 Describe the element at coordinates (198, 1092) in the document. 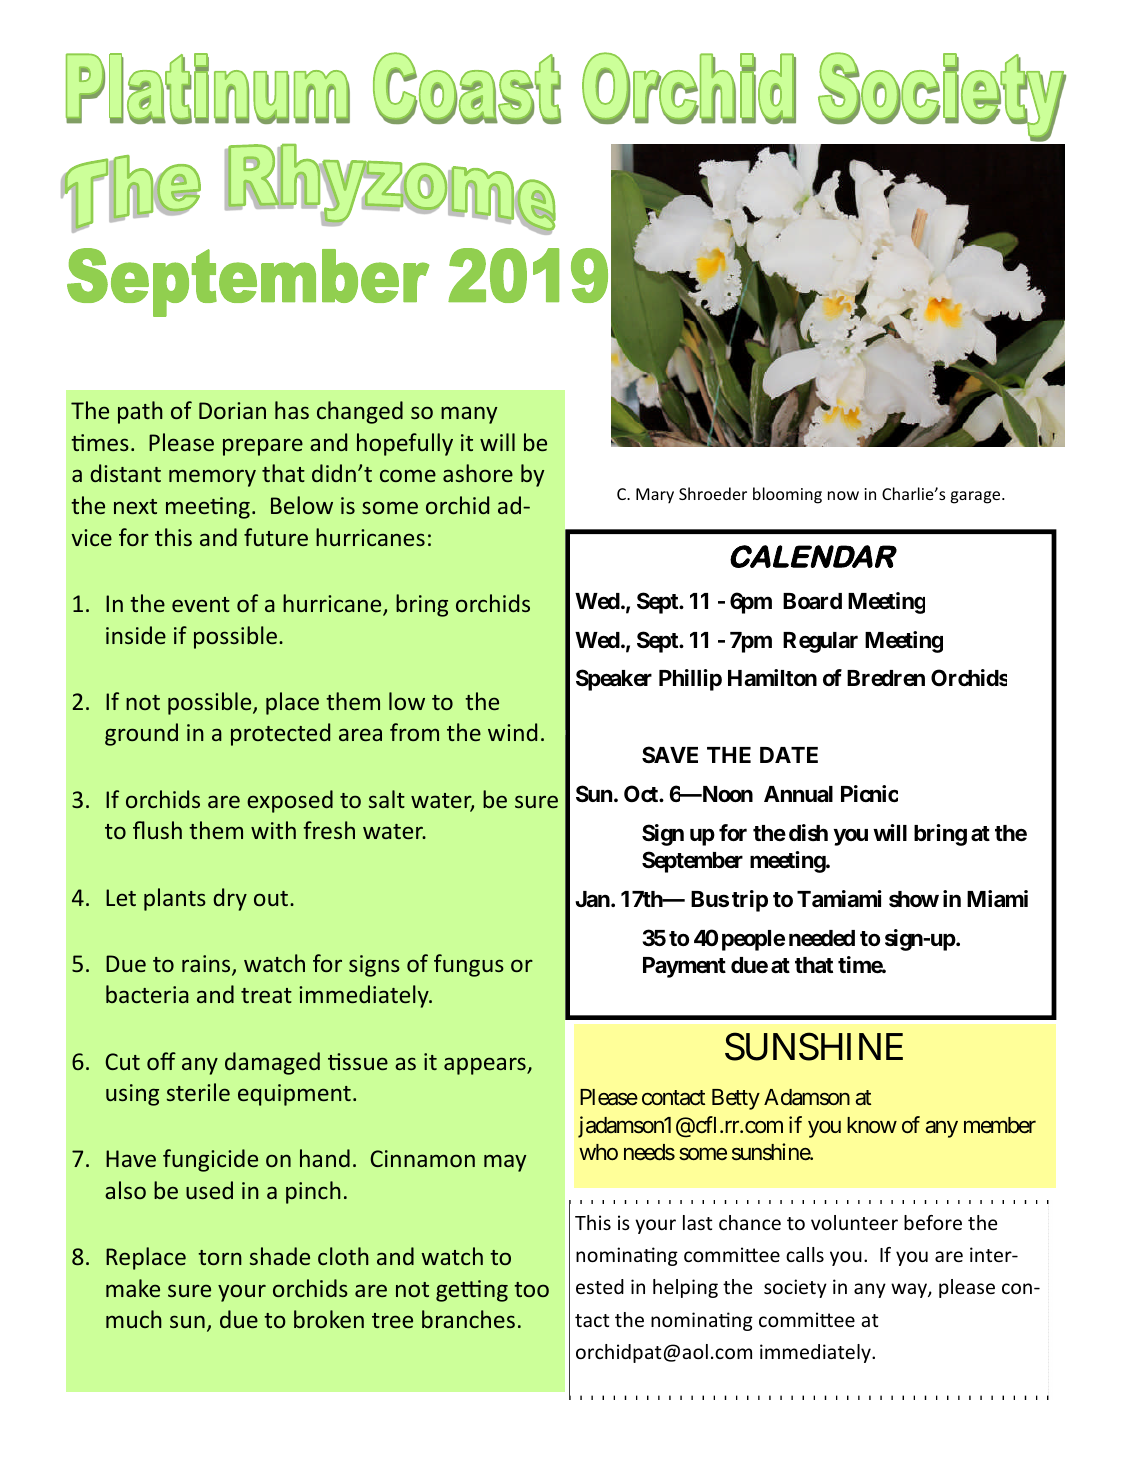

I see `sterile` at that location.
